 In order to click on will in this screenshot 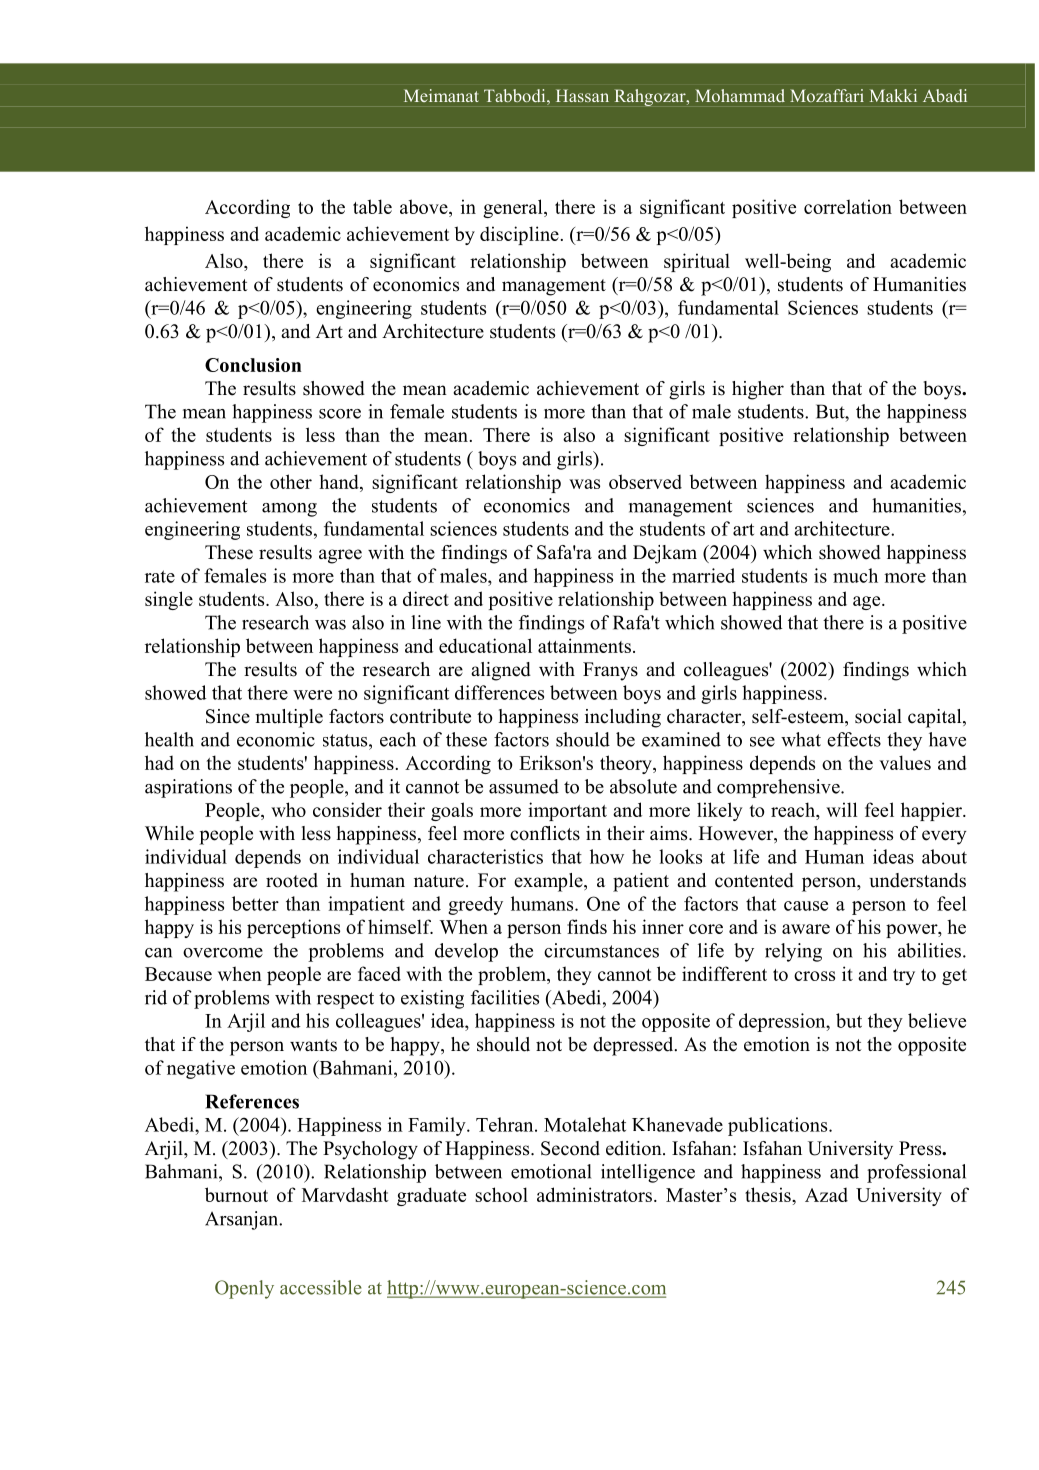, I will do `click(841, 809)`.
